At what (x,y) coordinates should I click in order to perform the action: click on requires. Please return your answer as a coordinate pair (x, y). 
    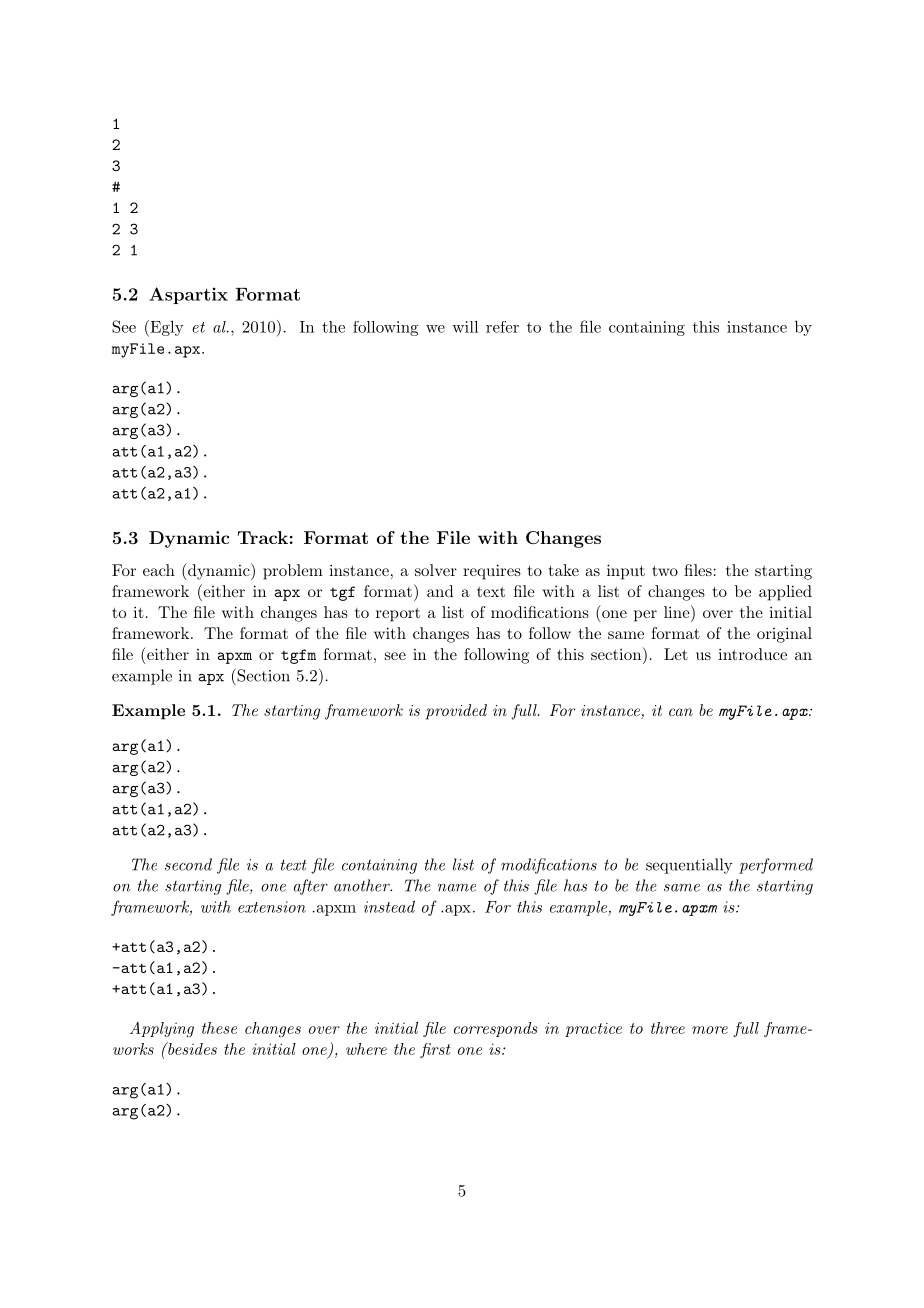
    Looking at the image, I should click on (492, 572).
